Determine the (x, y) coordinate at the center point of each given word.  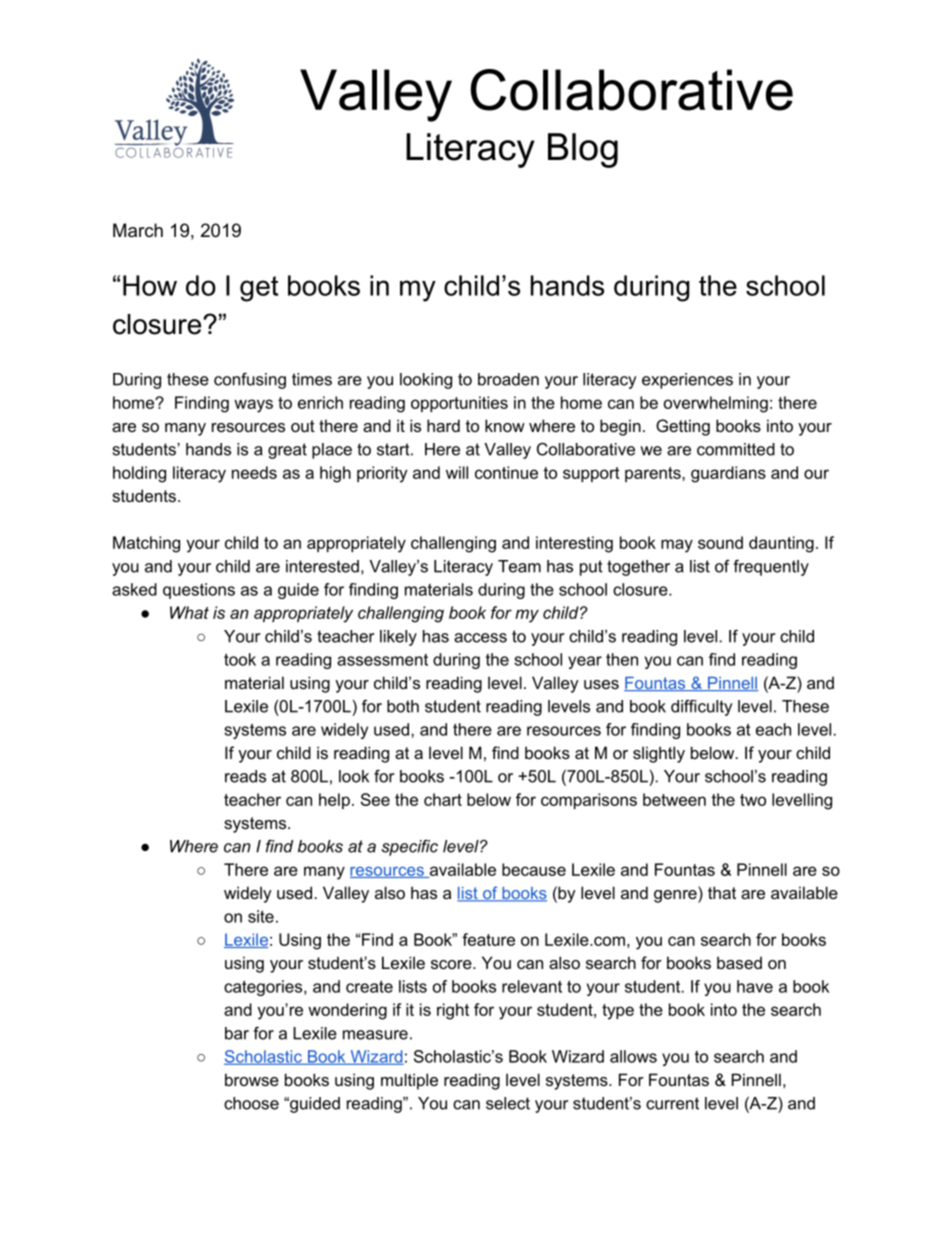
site (261, 916)
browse (252, 1079)
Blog (583, 150)
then (622, 659)
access (480, 638)
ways (253, 406)
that (722, 892)
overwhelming (716, 404)
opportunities (459, 404)
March (138, 230)
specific (409, 848)
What (189, 612)
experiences (687, 381)
